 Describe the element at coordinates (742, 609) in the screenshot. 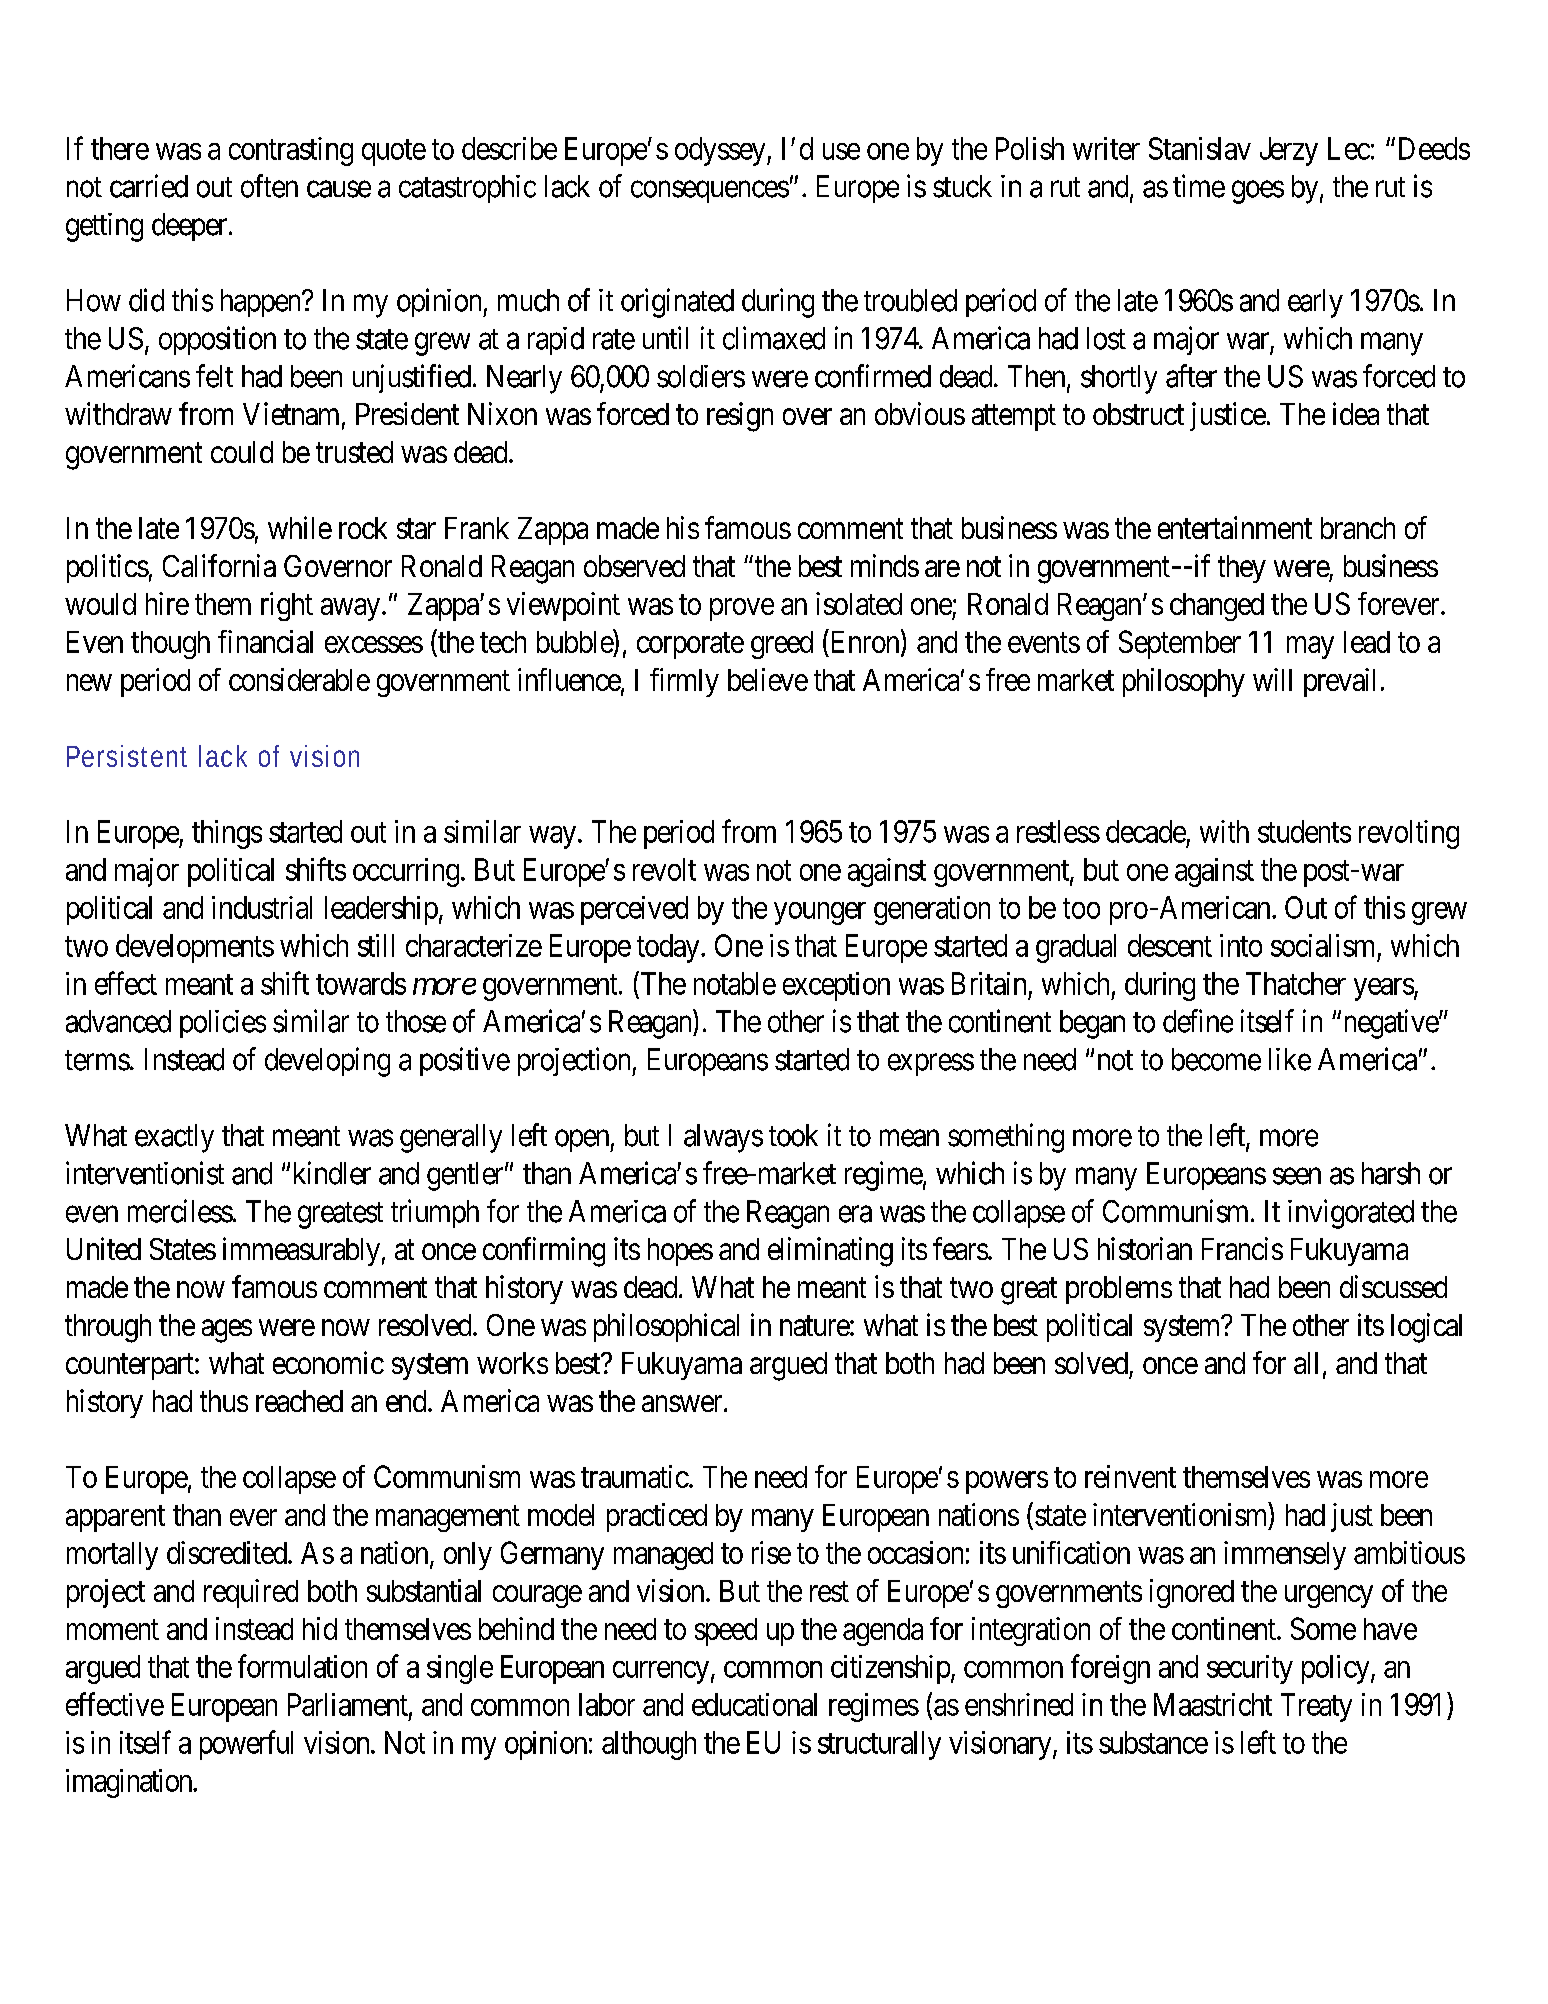

I see `prove` at that location.
